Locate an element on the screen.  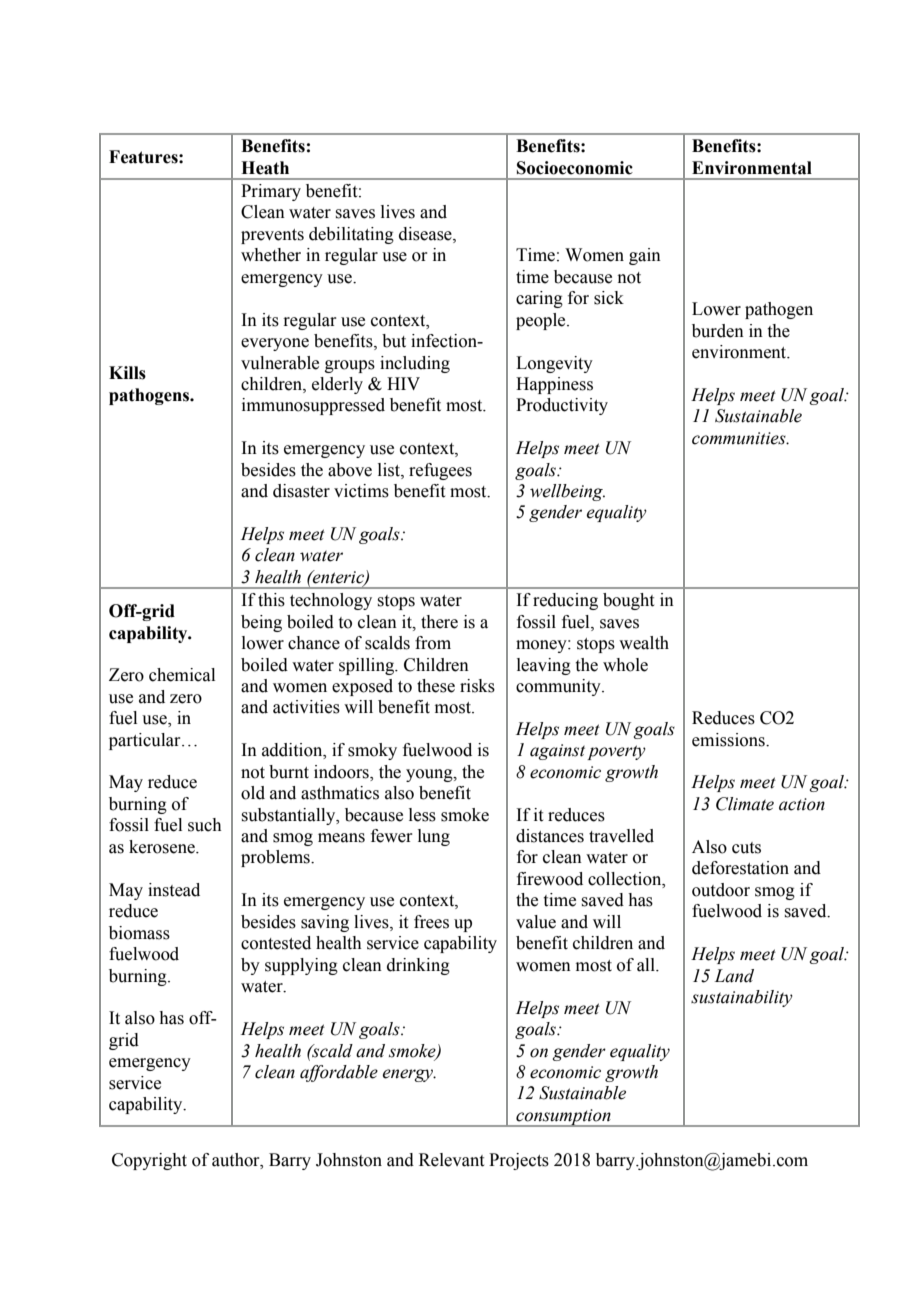
wealth is located at coordinates (644, 643).
